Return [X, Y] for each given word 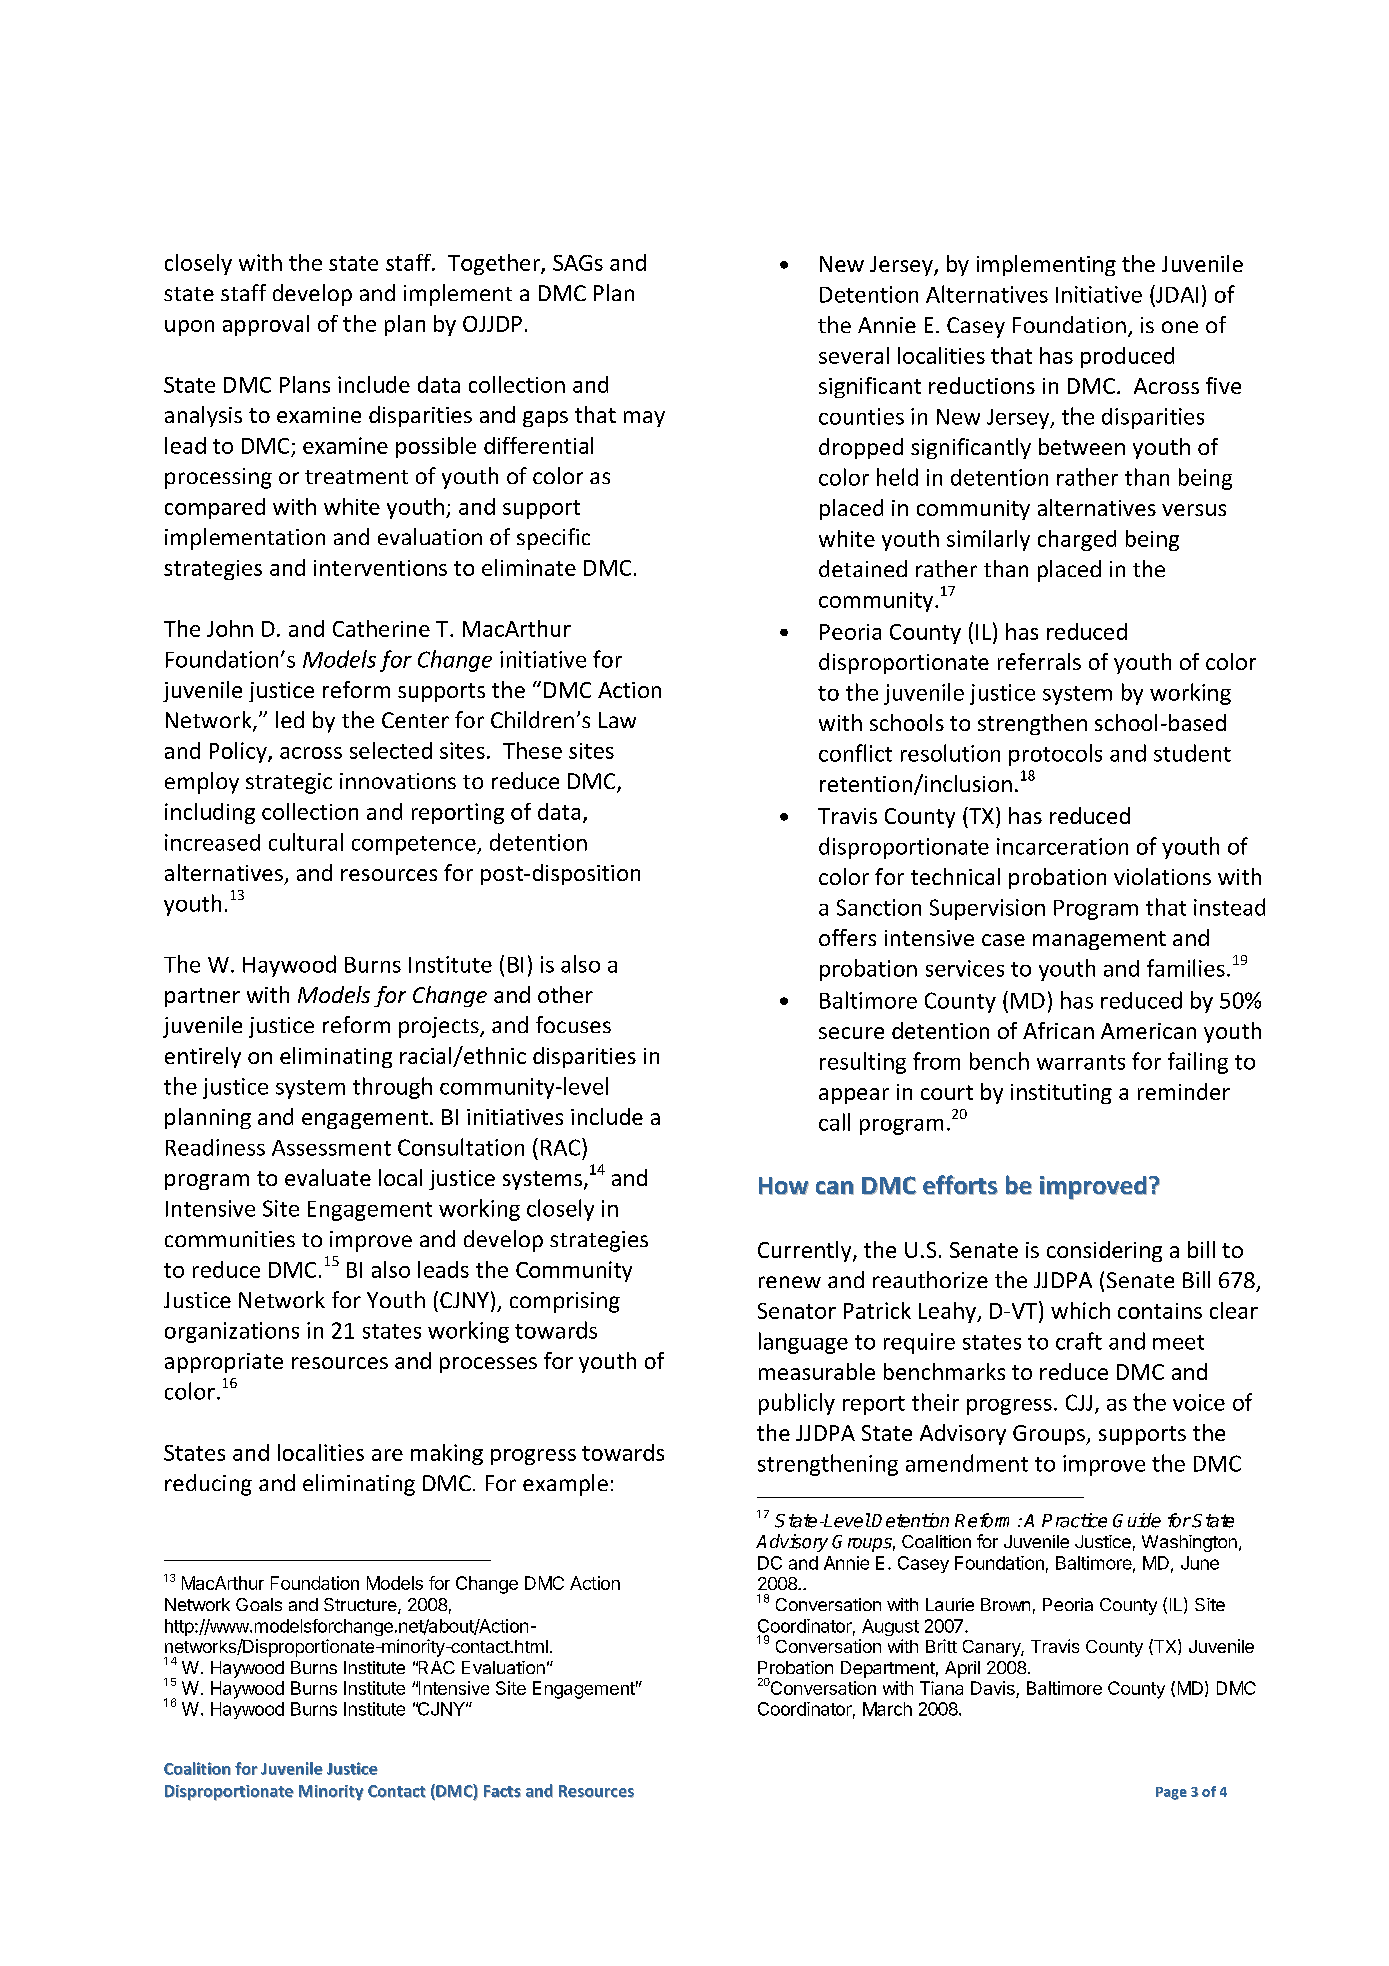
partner [202, 997]
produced [1127, 357]
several [854, 355]
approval [266, 325]
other [565, 994]
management [1099, 940]
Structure [361, 1606]
